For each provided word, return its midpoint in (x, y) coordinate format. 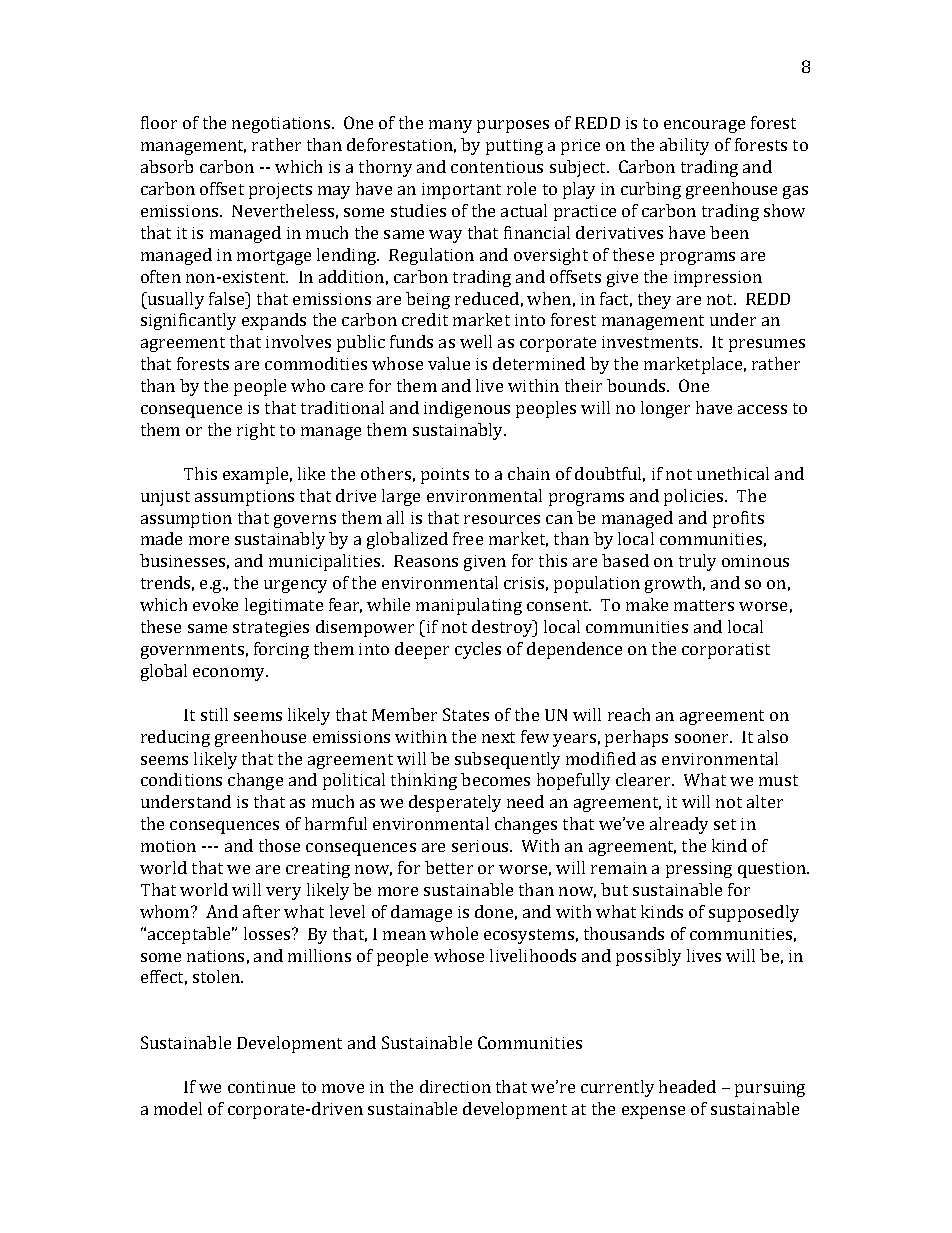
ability (684, 146)
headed (687, 1086)
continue (261, 1087)
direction (455, 1086)
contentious (497, 167)
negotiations (282, 125)
